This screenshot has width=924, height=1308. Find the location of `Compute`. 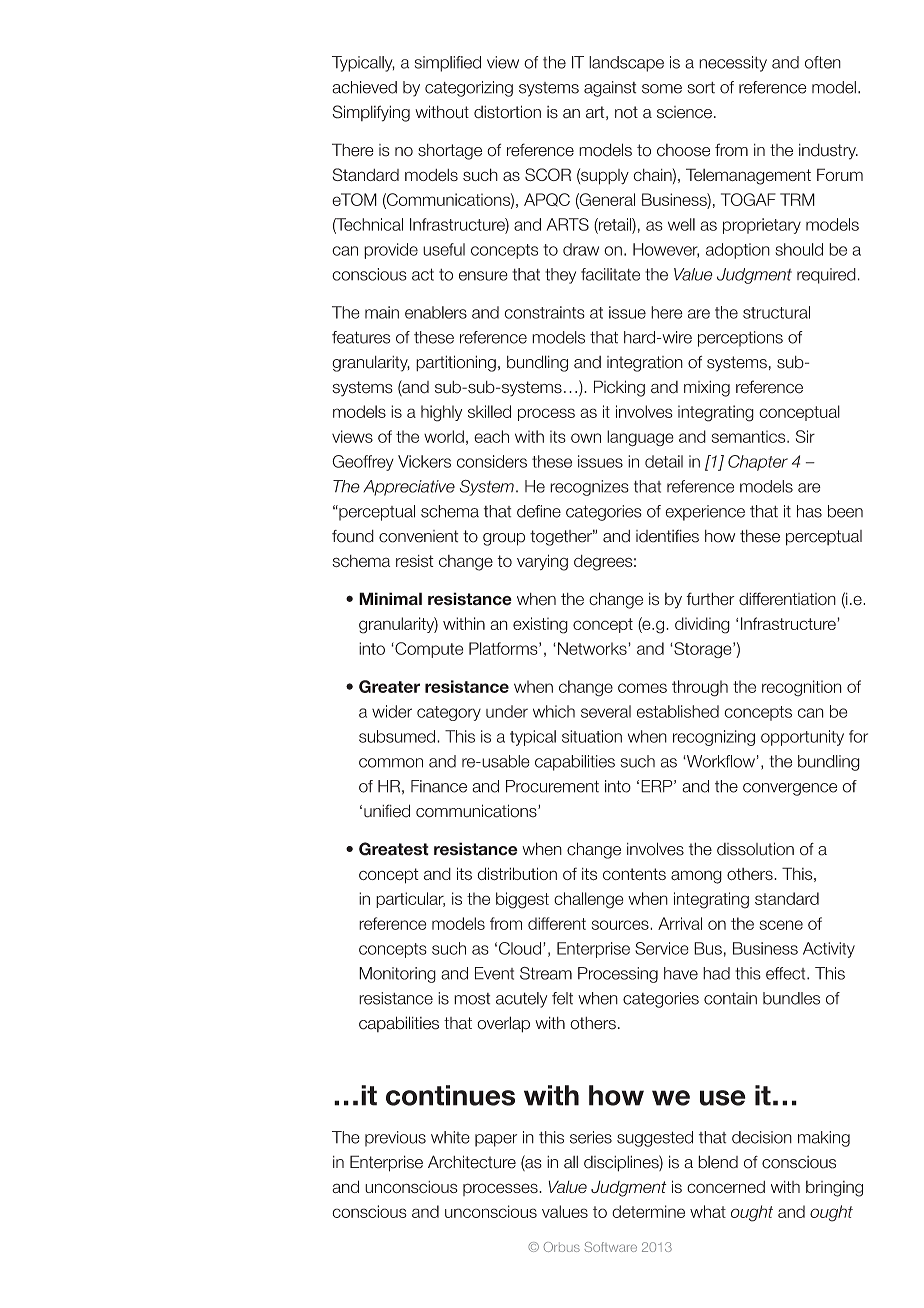

Compute is located at coordinates (428, 650).
